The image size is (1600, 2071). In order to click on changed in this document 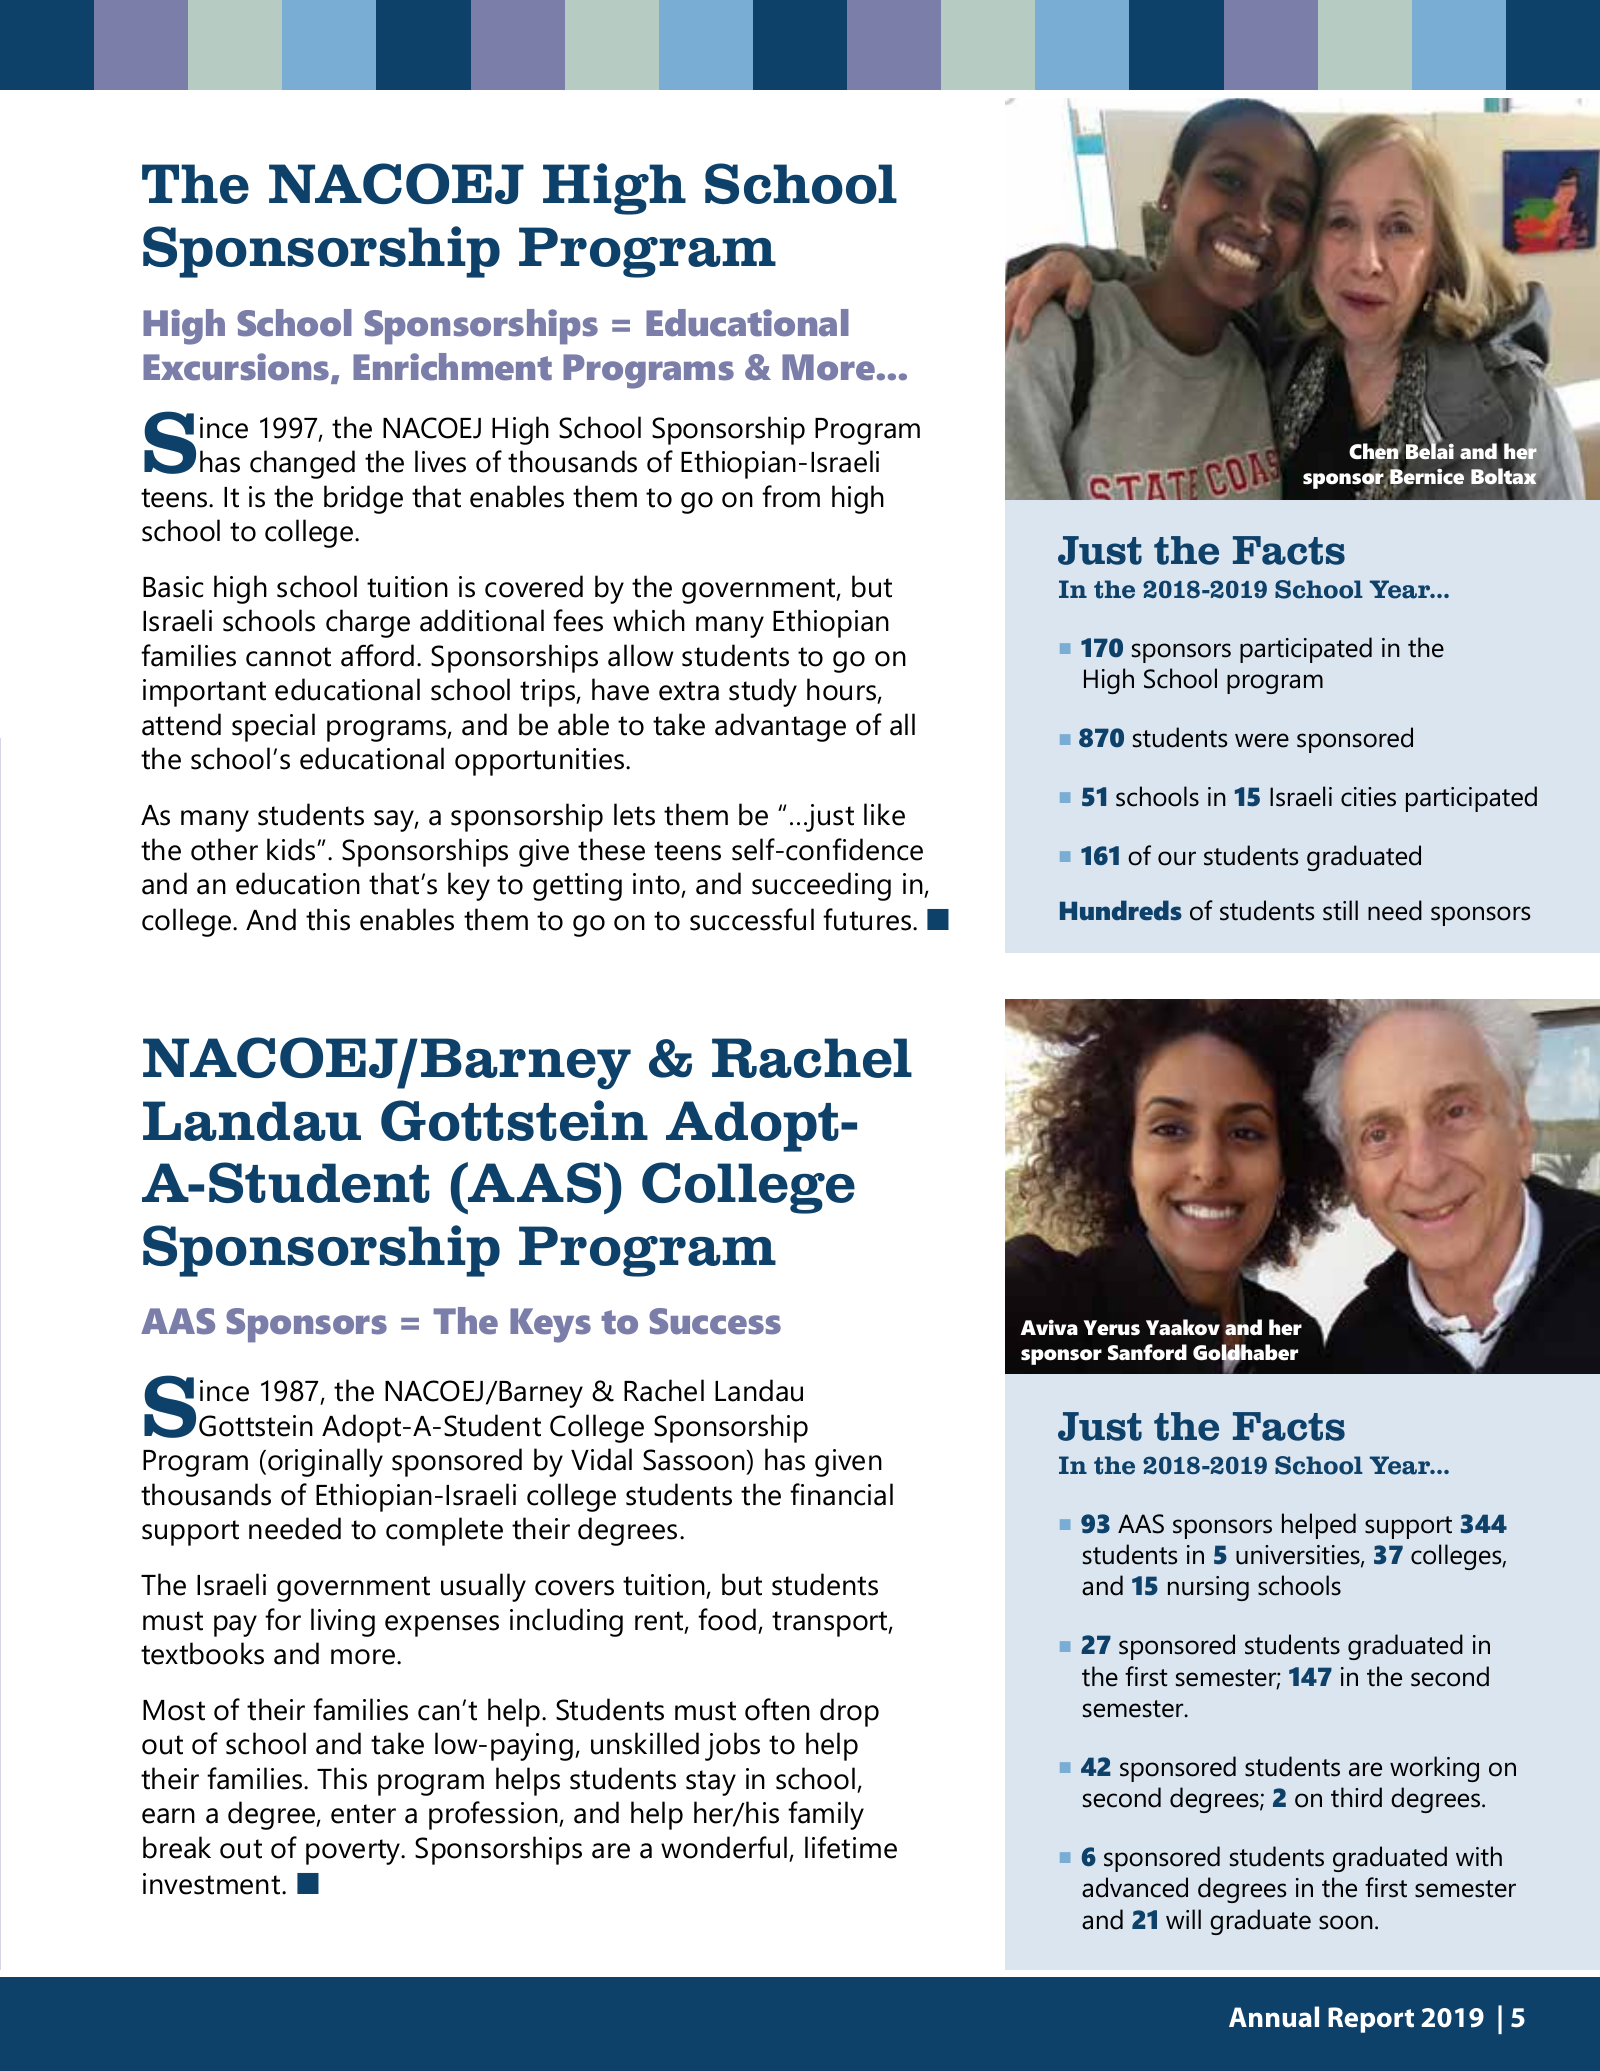, I will do `click(302, 464)`.
